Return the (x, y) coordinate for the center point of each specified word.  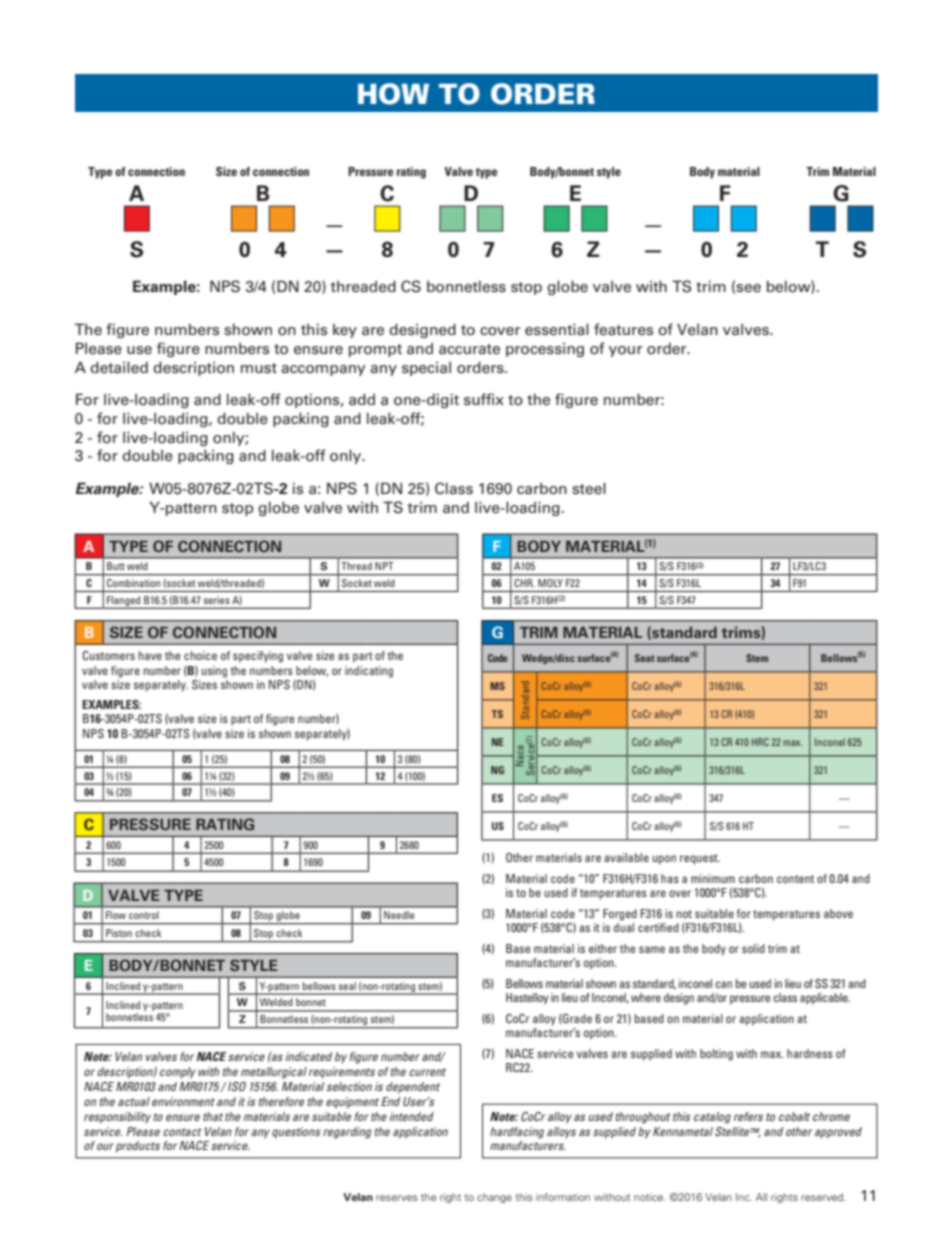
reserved (823, 1197)
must (259, 368)
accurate (469, 349)
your (625, 351)
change (494, 1198)
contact (182, 1132)
